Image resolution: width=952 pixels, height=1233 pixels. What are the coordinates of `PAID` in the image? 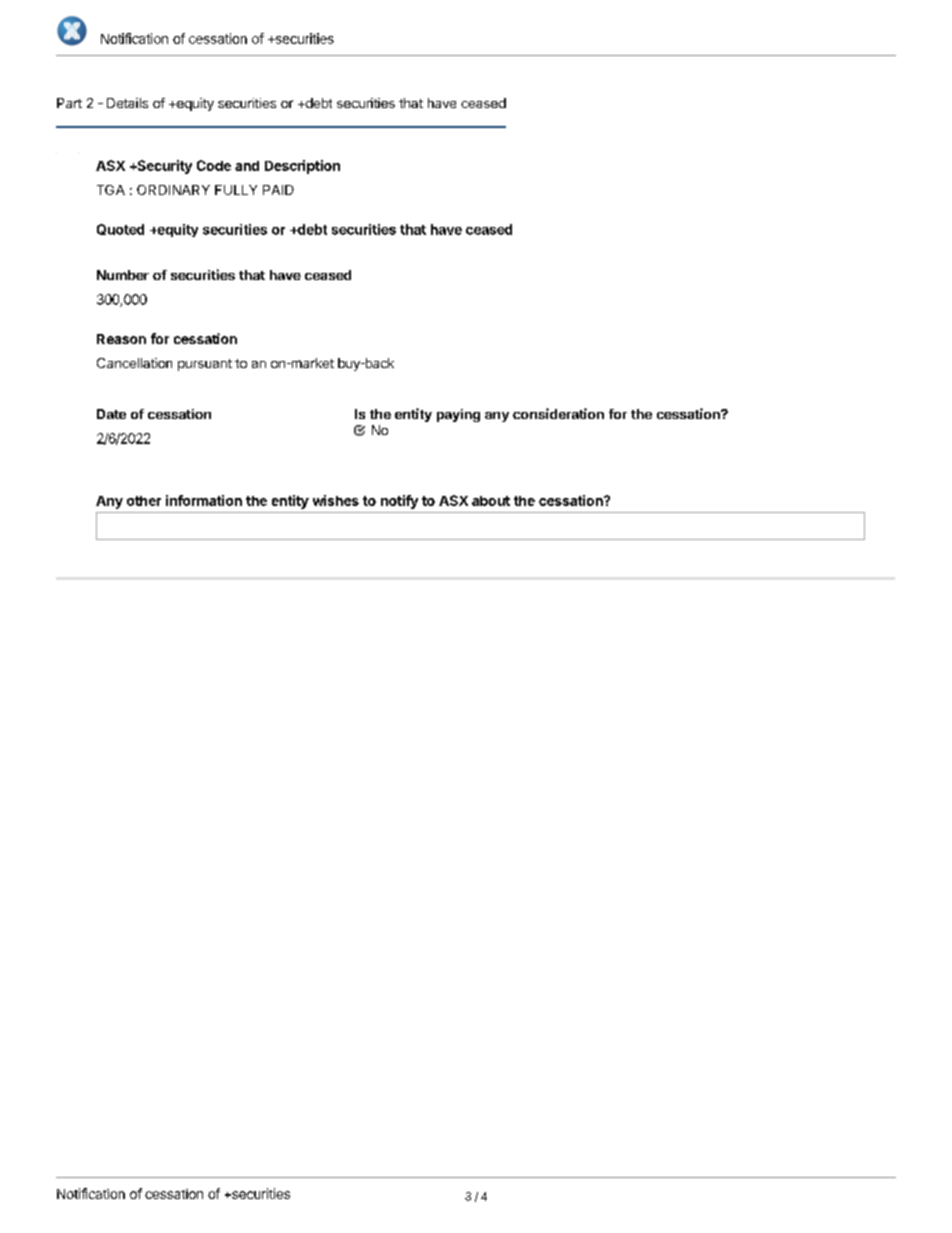 It's located at (278, 190).
